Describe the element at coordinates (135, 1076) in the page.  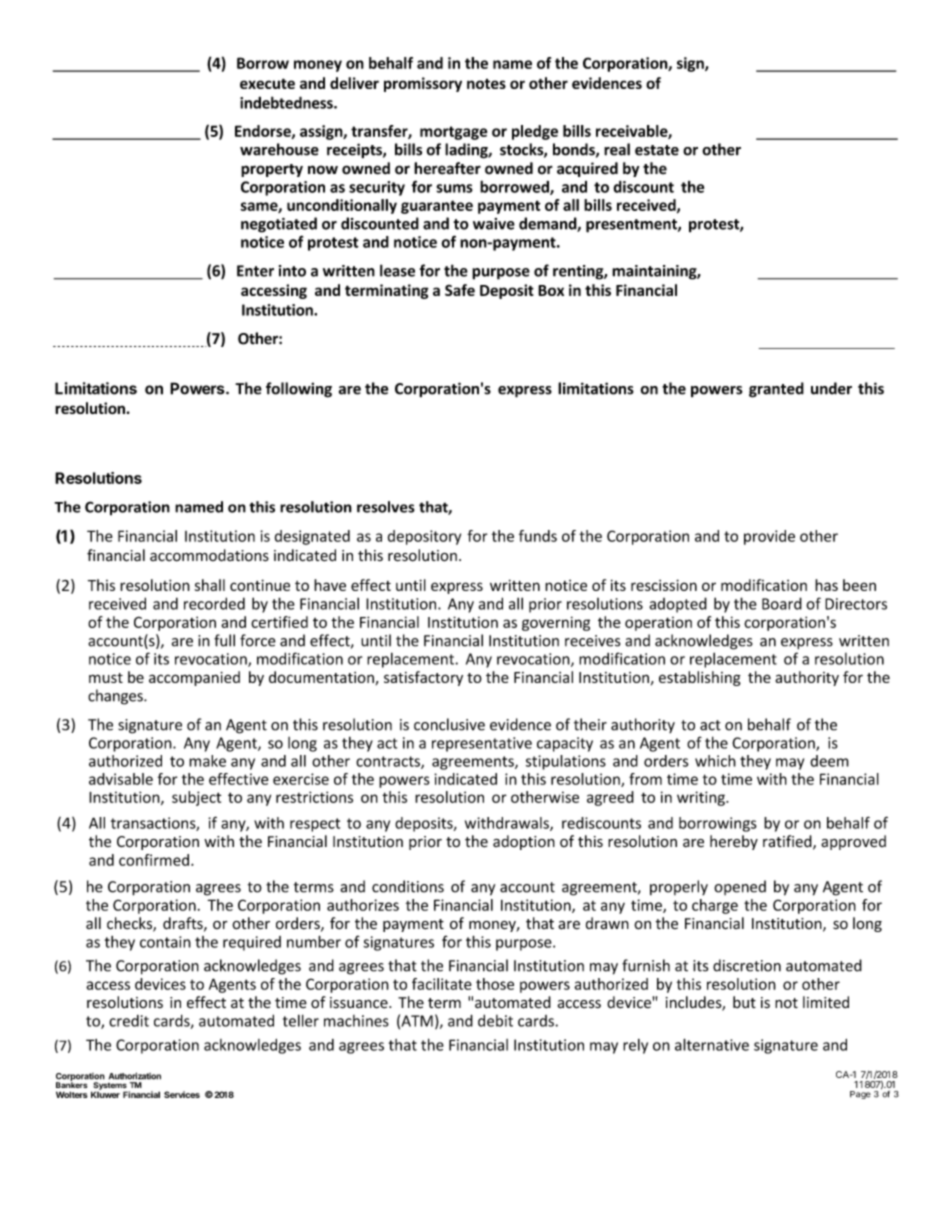
I see `Authorization` at that location.
